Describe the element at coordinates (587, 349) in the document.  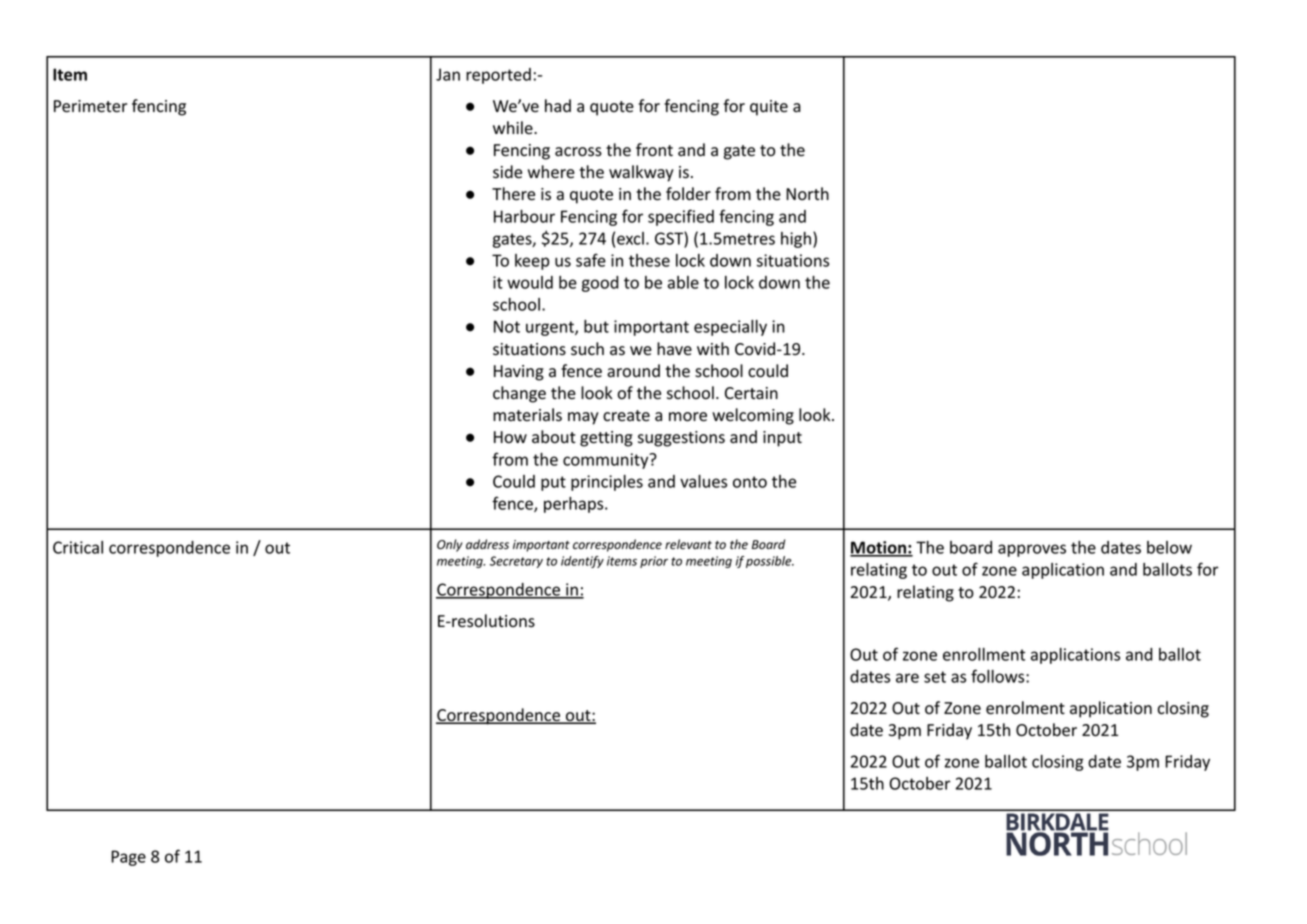
I see `such` at that location.
